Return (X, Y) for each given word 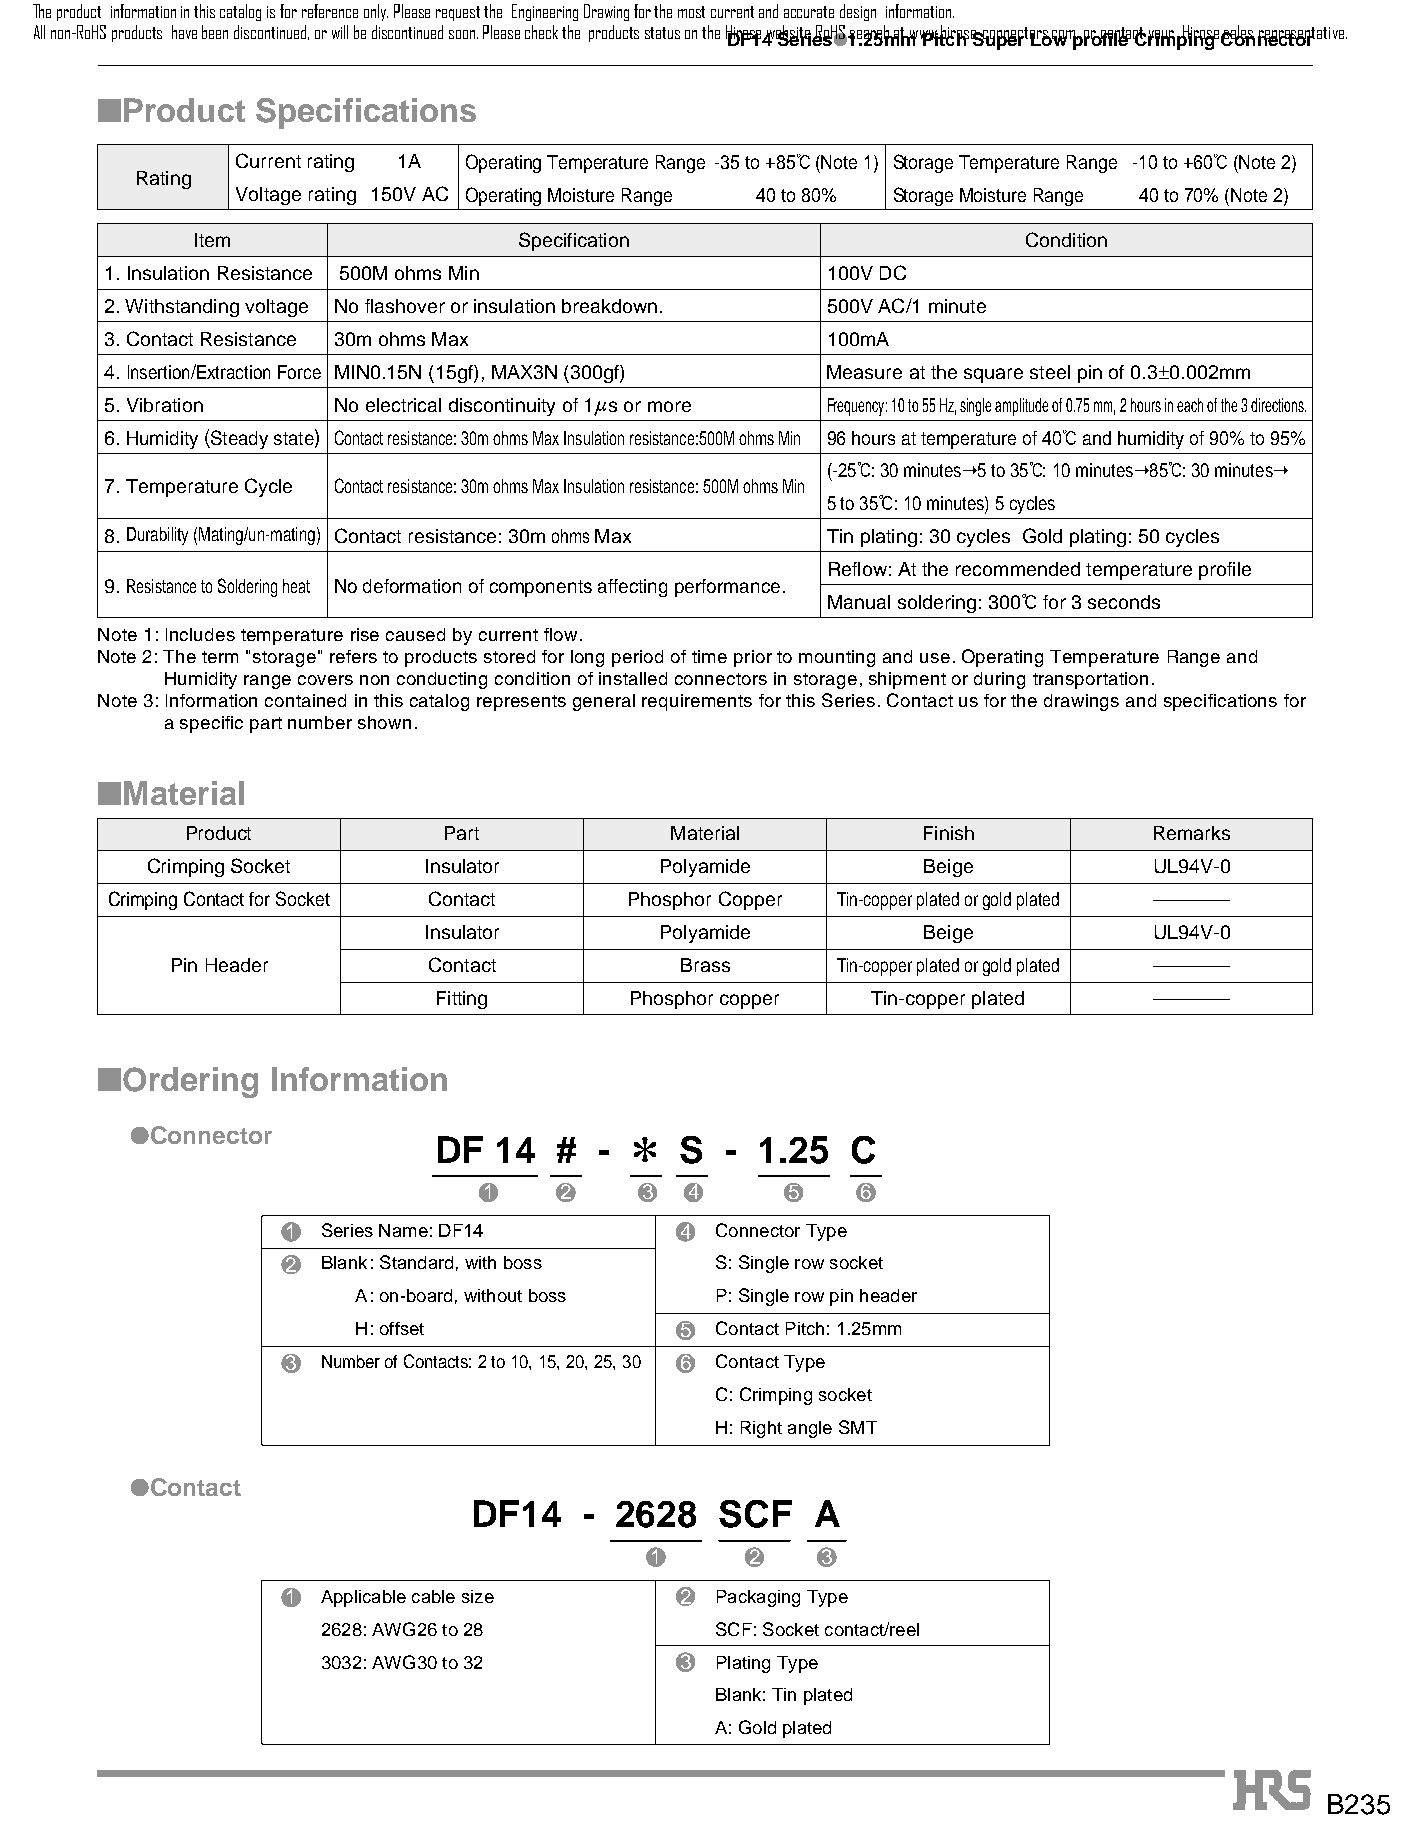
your (1160, 37)
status (662, 33)
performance (727, 588)
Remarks (1192, 833)
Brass (705, 965)
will (340, 32)
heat (296, 586)
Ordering (190, 1082)
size (478, 1596)
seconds (1124, 602)
